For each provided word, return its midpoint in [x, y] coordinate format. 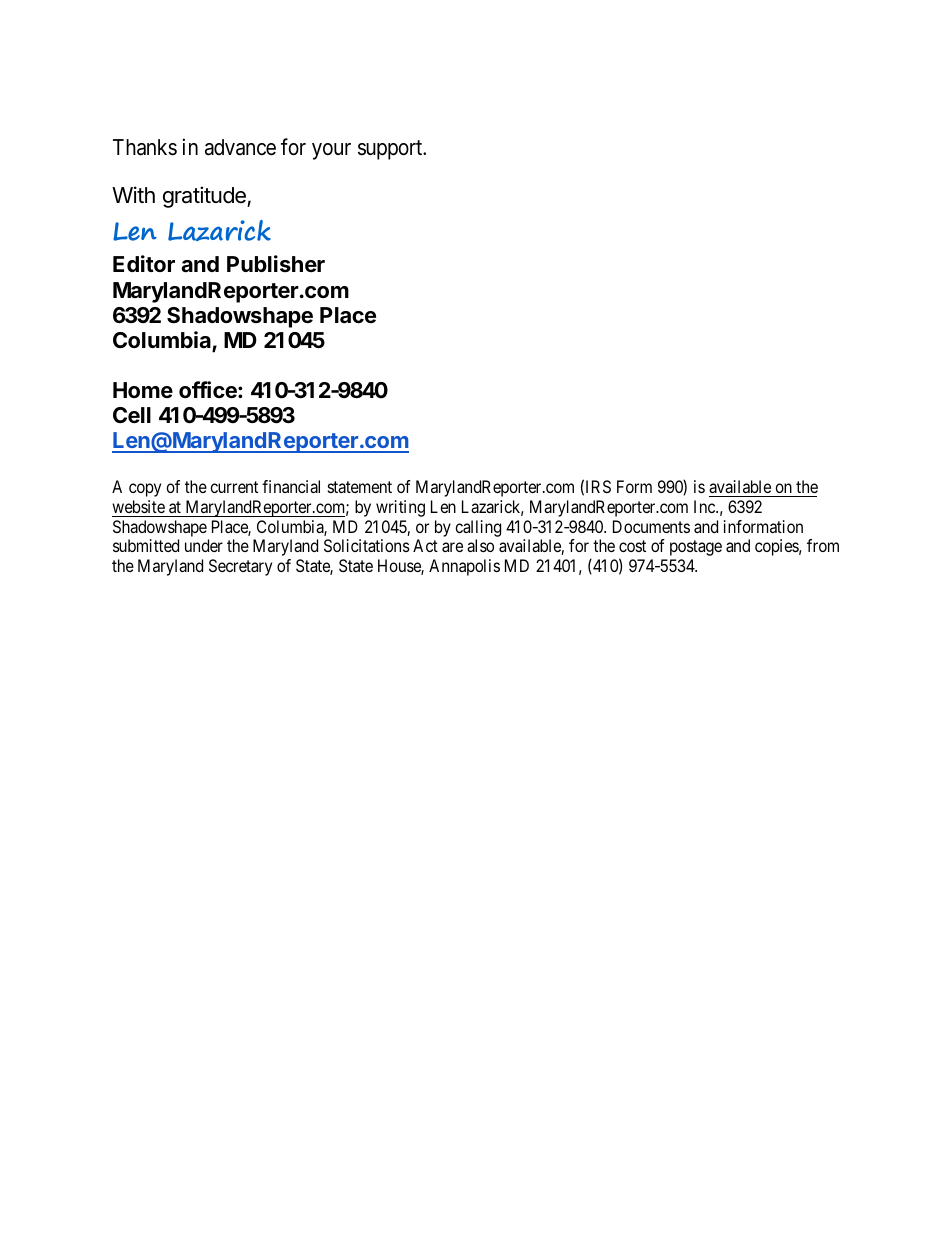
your [331, 151]
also [480, 545]
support [391, 150]
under [204, 545]
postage [696, 548]
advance [240, 147]
